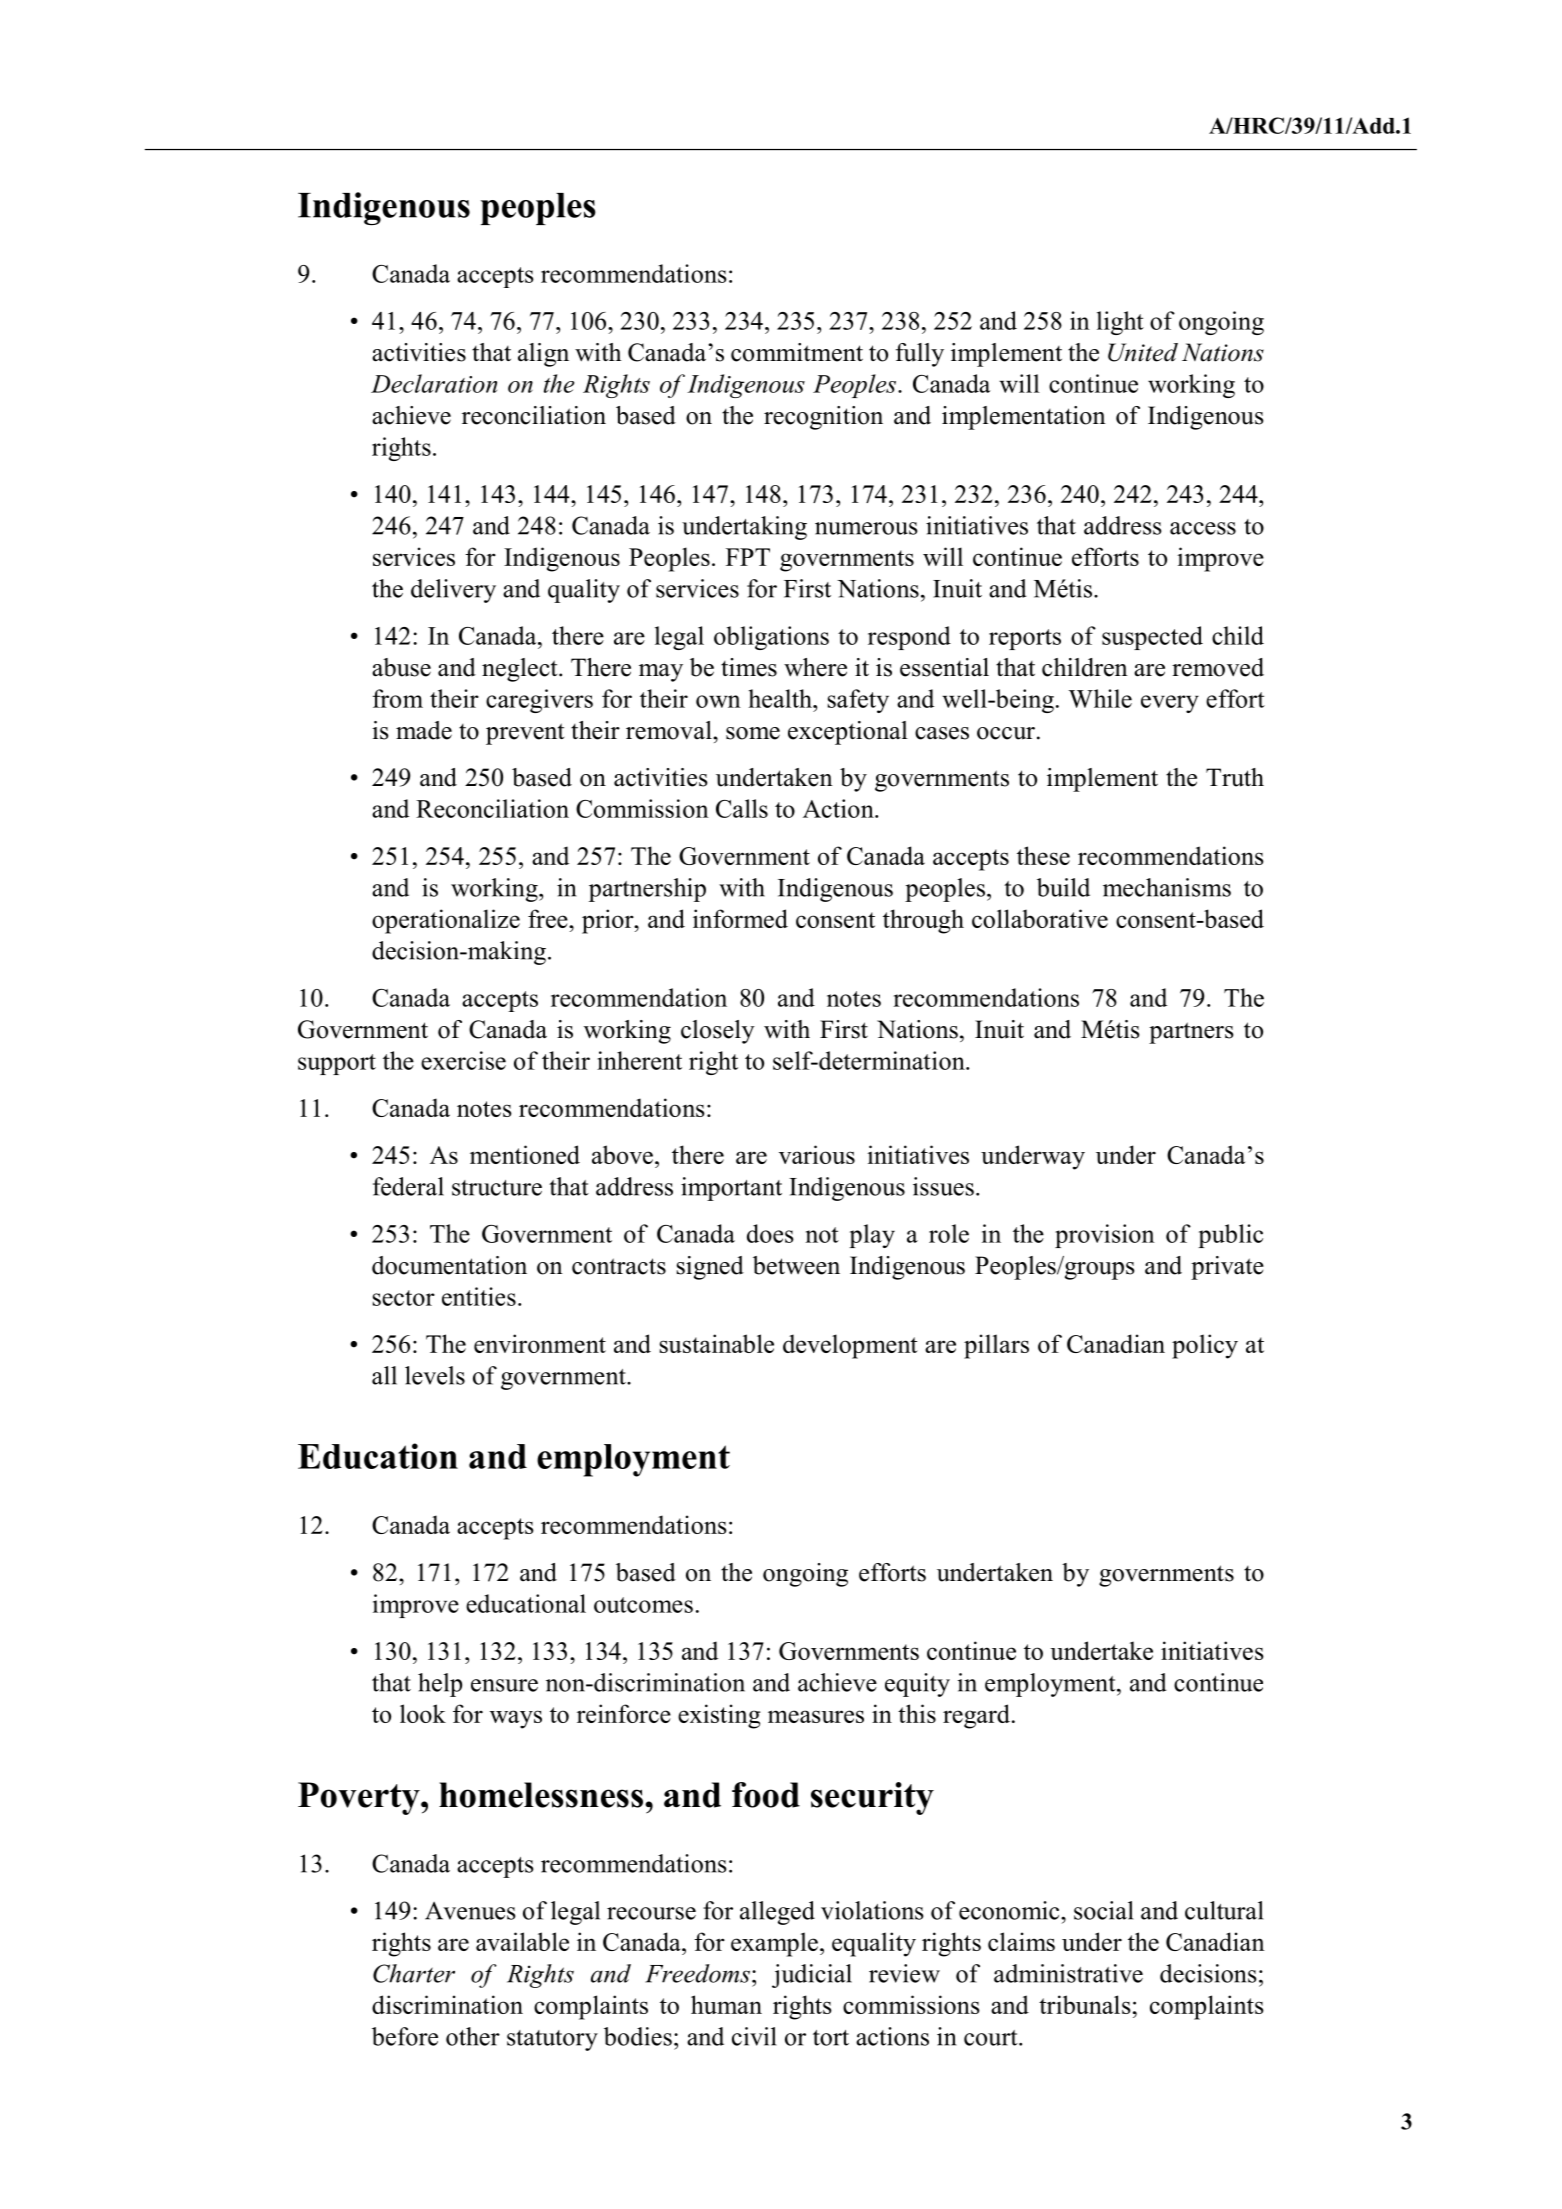  Describe the element at coordinates (817, 1154) in the screenshot. I see `various` at that location.
